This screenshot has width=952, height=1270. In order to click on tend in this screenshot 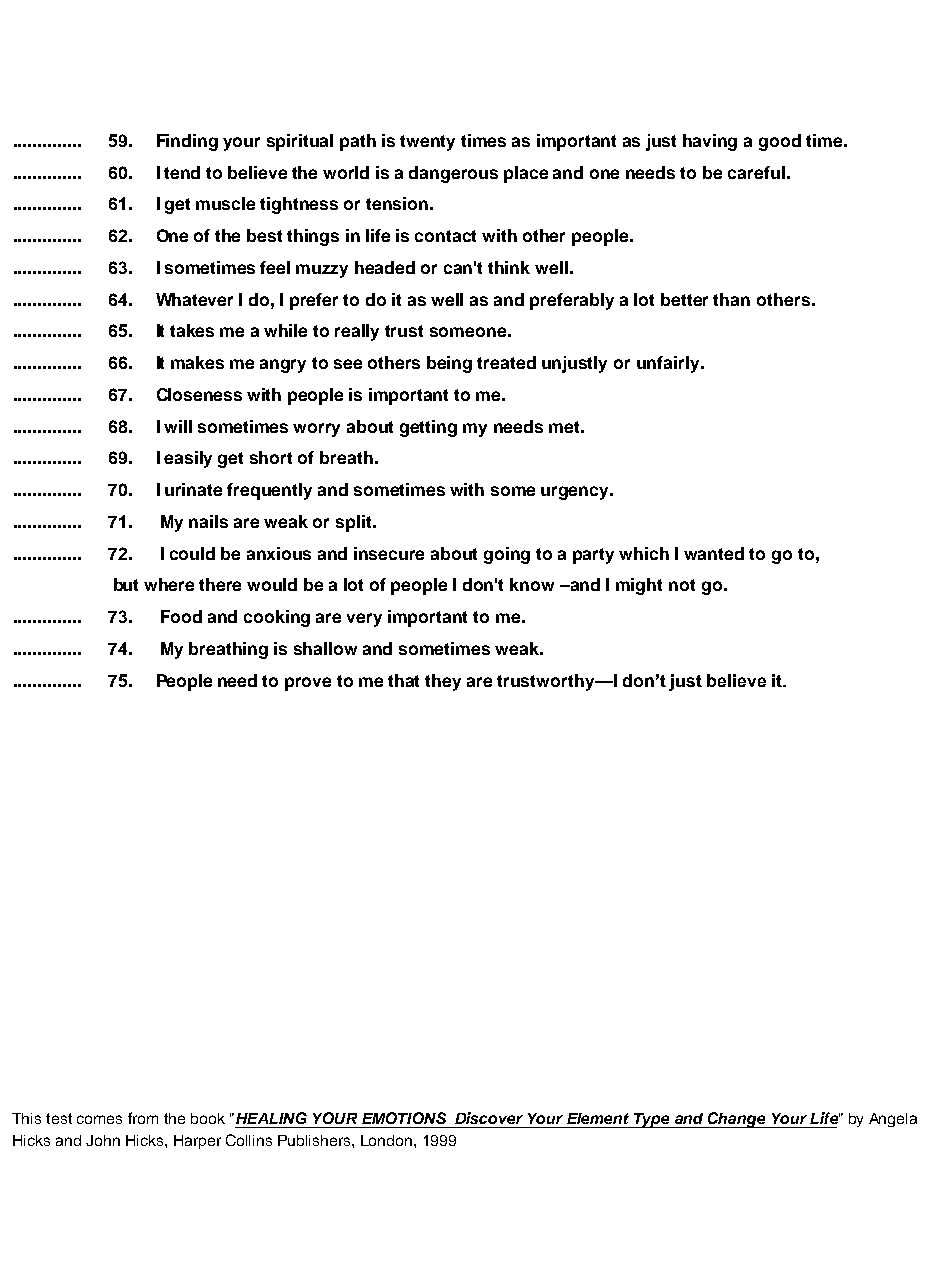, I will do `click(182, 172)`.
